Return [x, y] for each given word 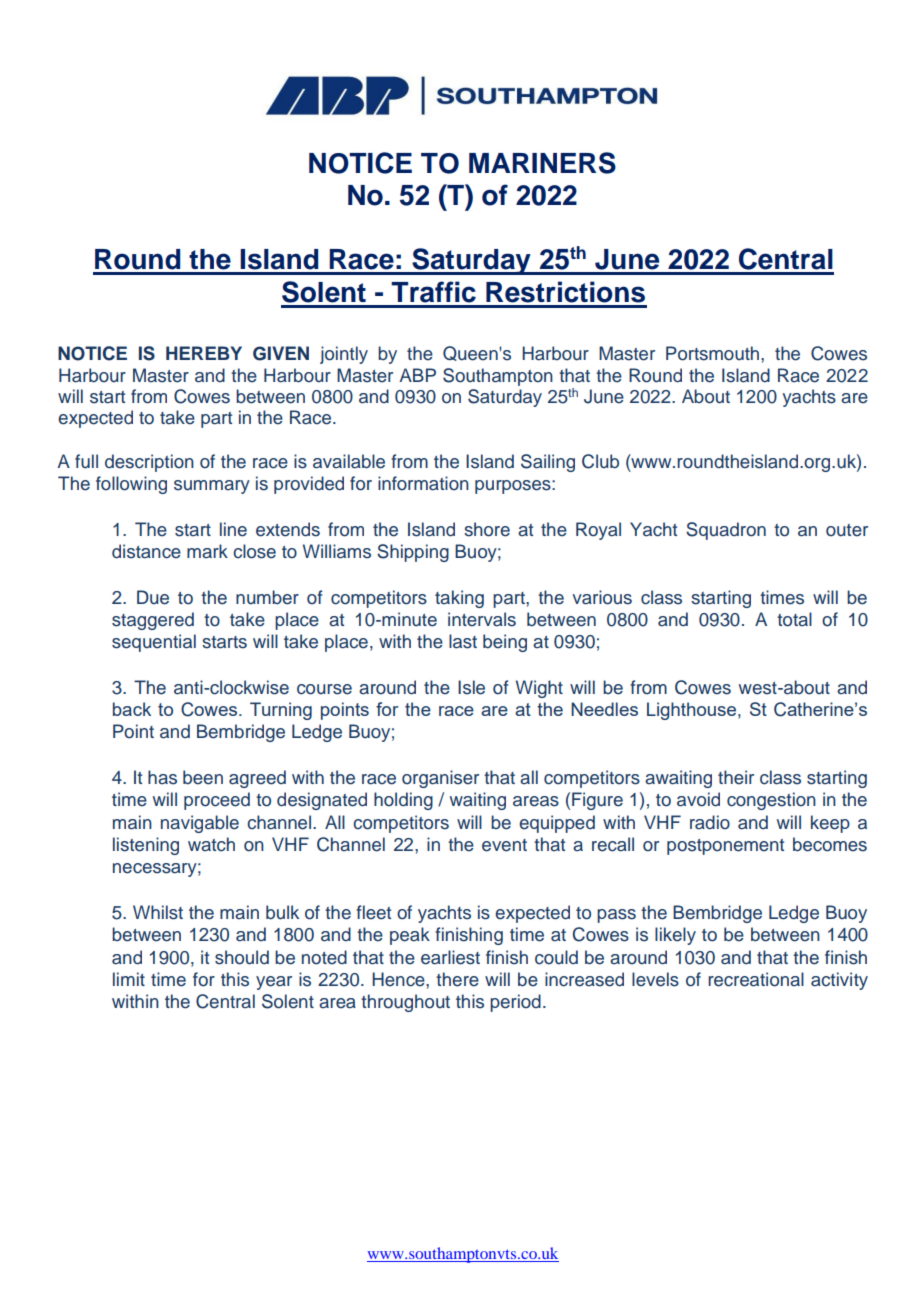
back [132, 709]
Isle [471, 687]
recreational [756, 979]
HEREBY [204, 353]
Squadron [726, 531]
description [149, 463]
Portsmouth [712, 353]
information [423, 483]
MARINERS [542, 163]
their [736, 777]
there [457, 979]
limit [129, 979]
